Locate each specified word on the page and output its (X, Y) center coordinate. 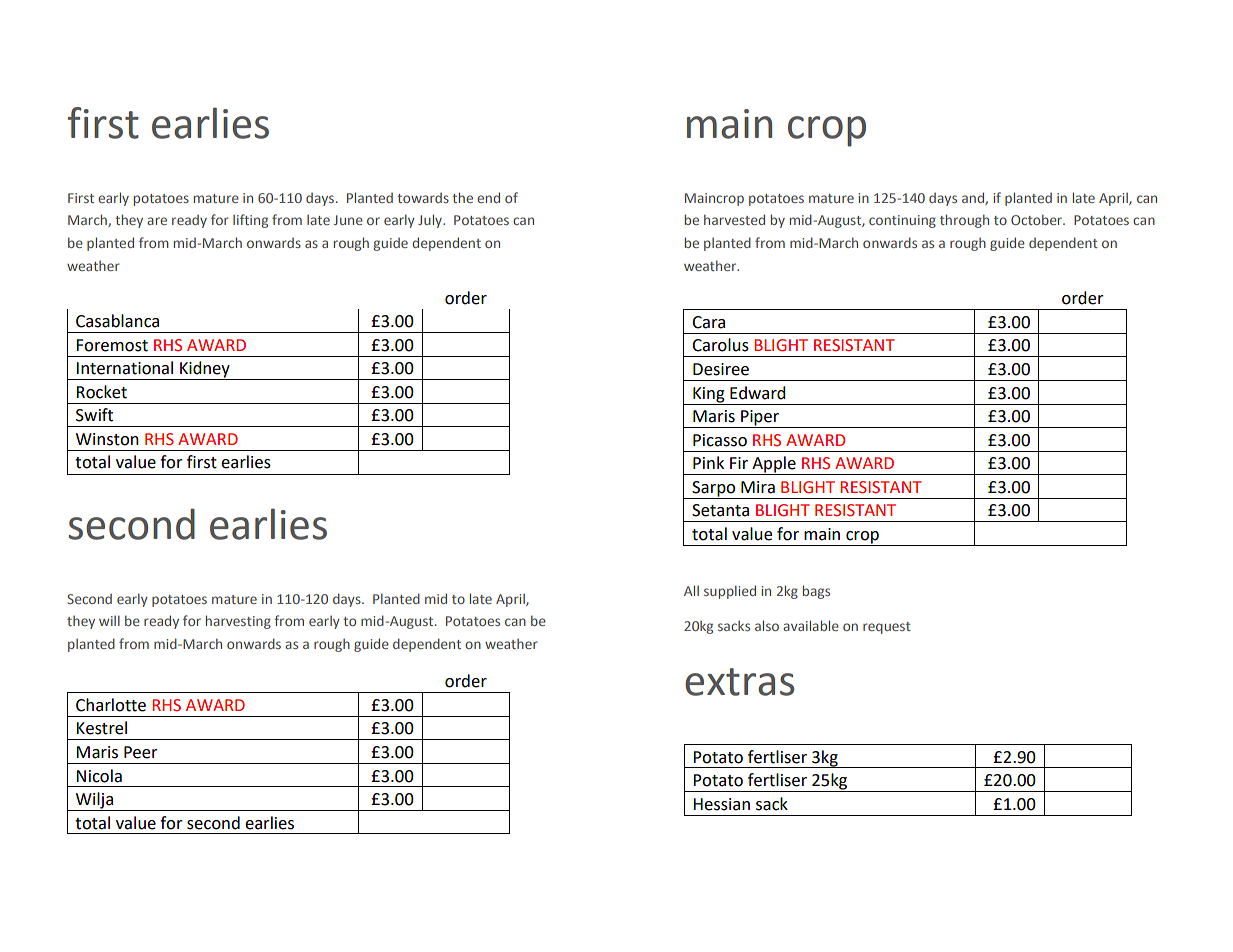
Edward (758, 393)
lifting (250, 221)
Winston (107, 439)
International (124, 368)
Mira (758, 487)
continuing (902, 221)
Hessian (721, 804)
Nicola (99, 776)
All (691, 590)
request (887, 628)
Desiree (721, 369)
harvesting (238, 622)
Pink (708, 462)
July (431, 221)
